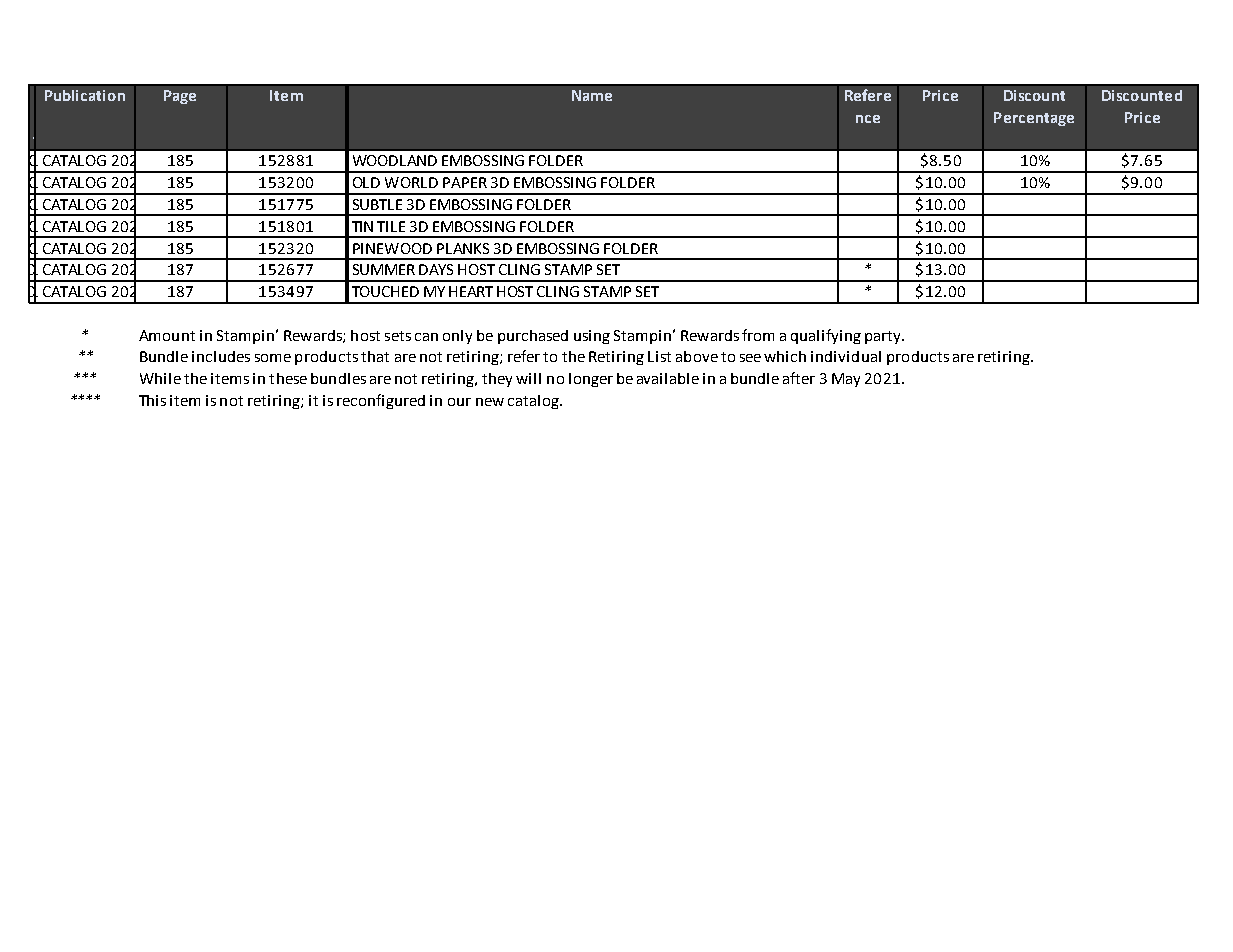 This document has height=952, width=1233. What do you see at coordinates (592, 95) in the document?
I see `Name` at bounding box center [592, 95].
